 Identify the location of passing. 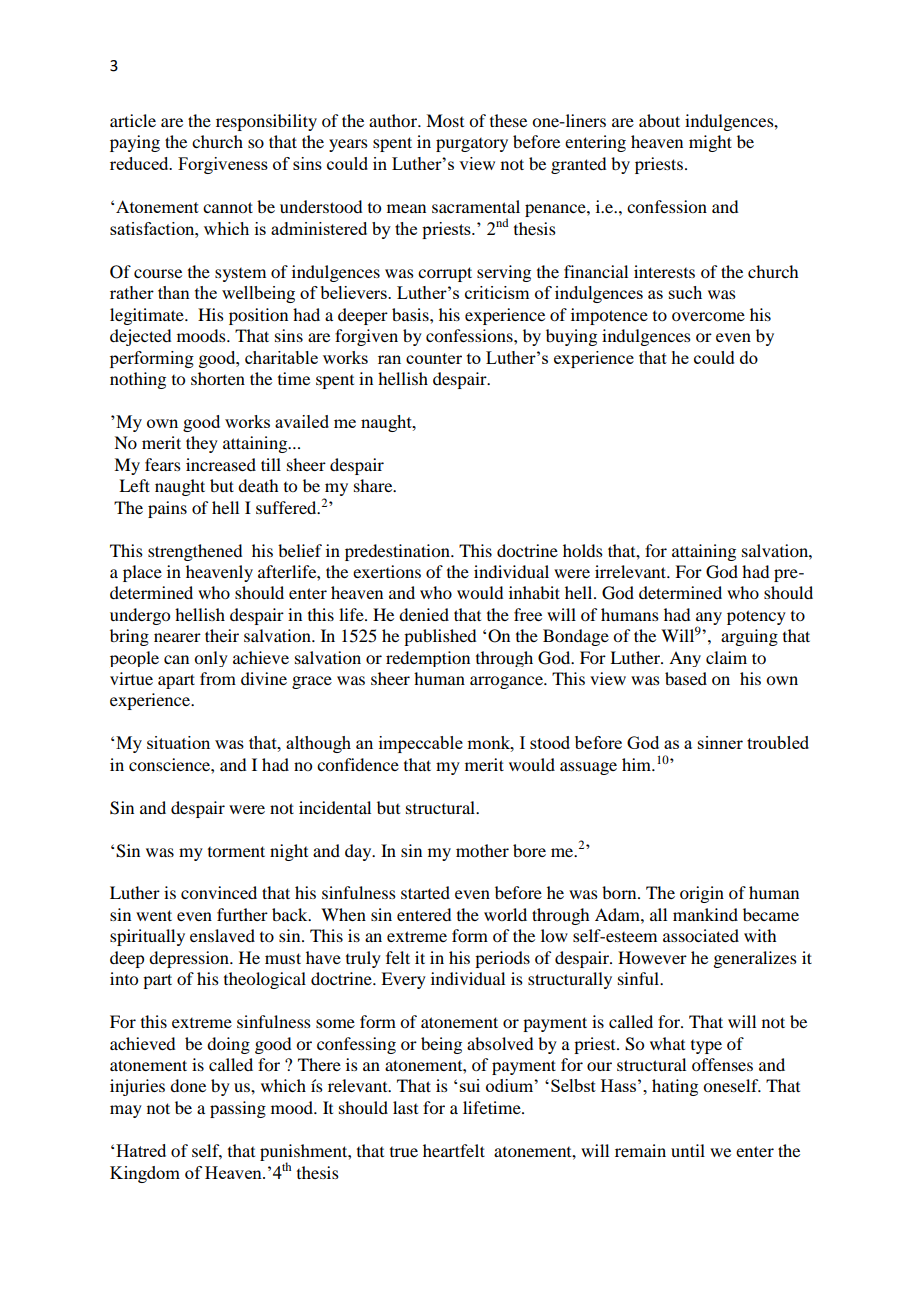
(238, 1109).
